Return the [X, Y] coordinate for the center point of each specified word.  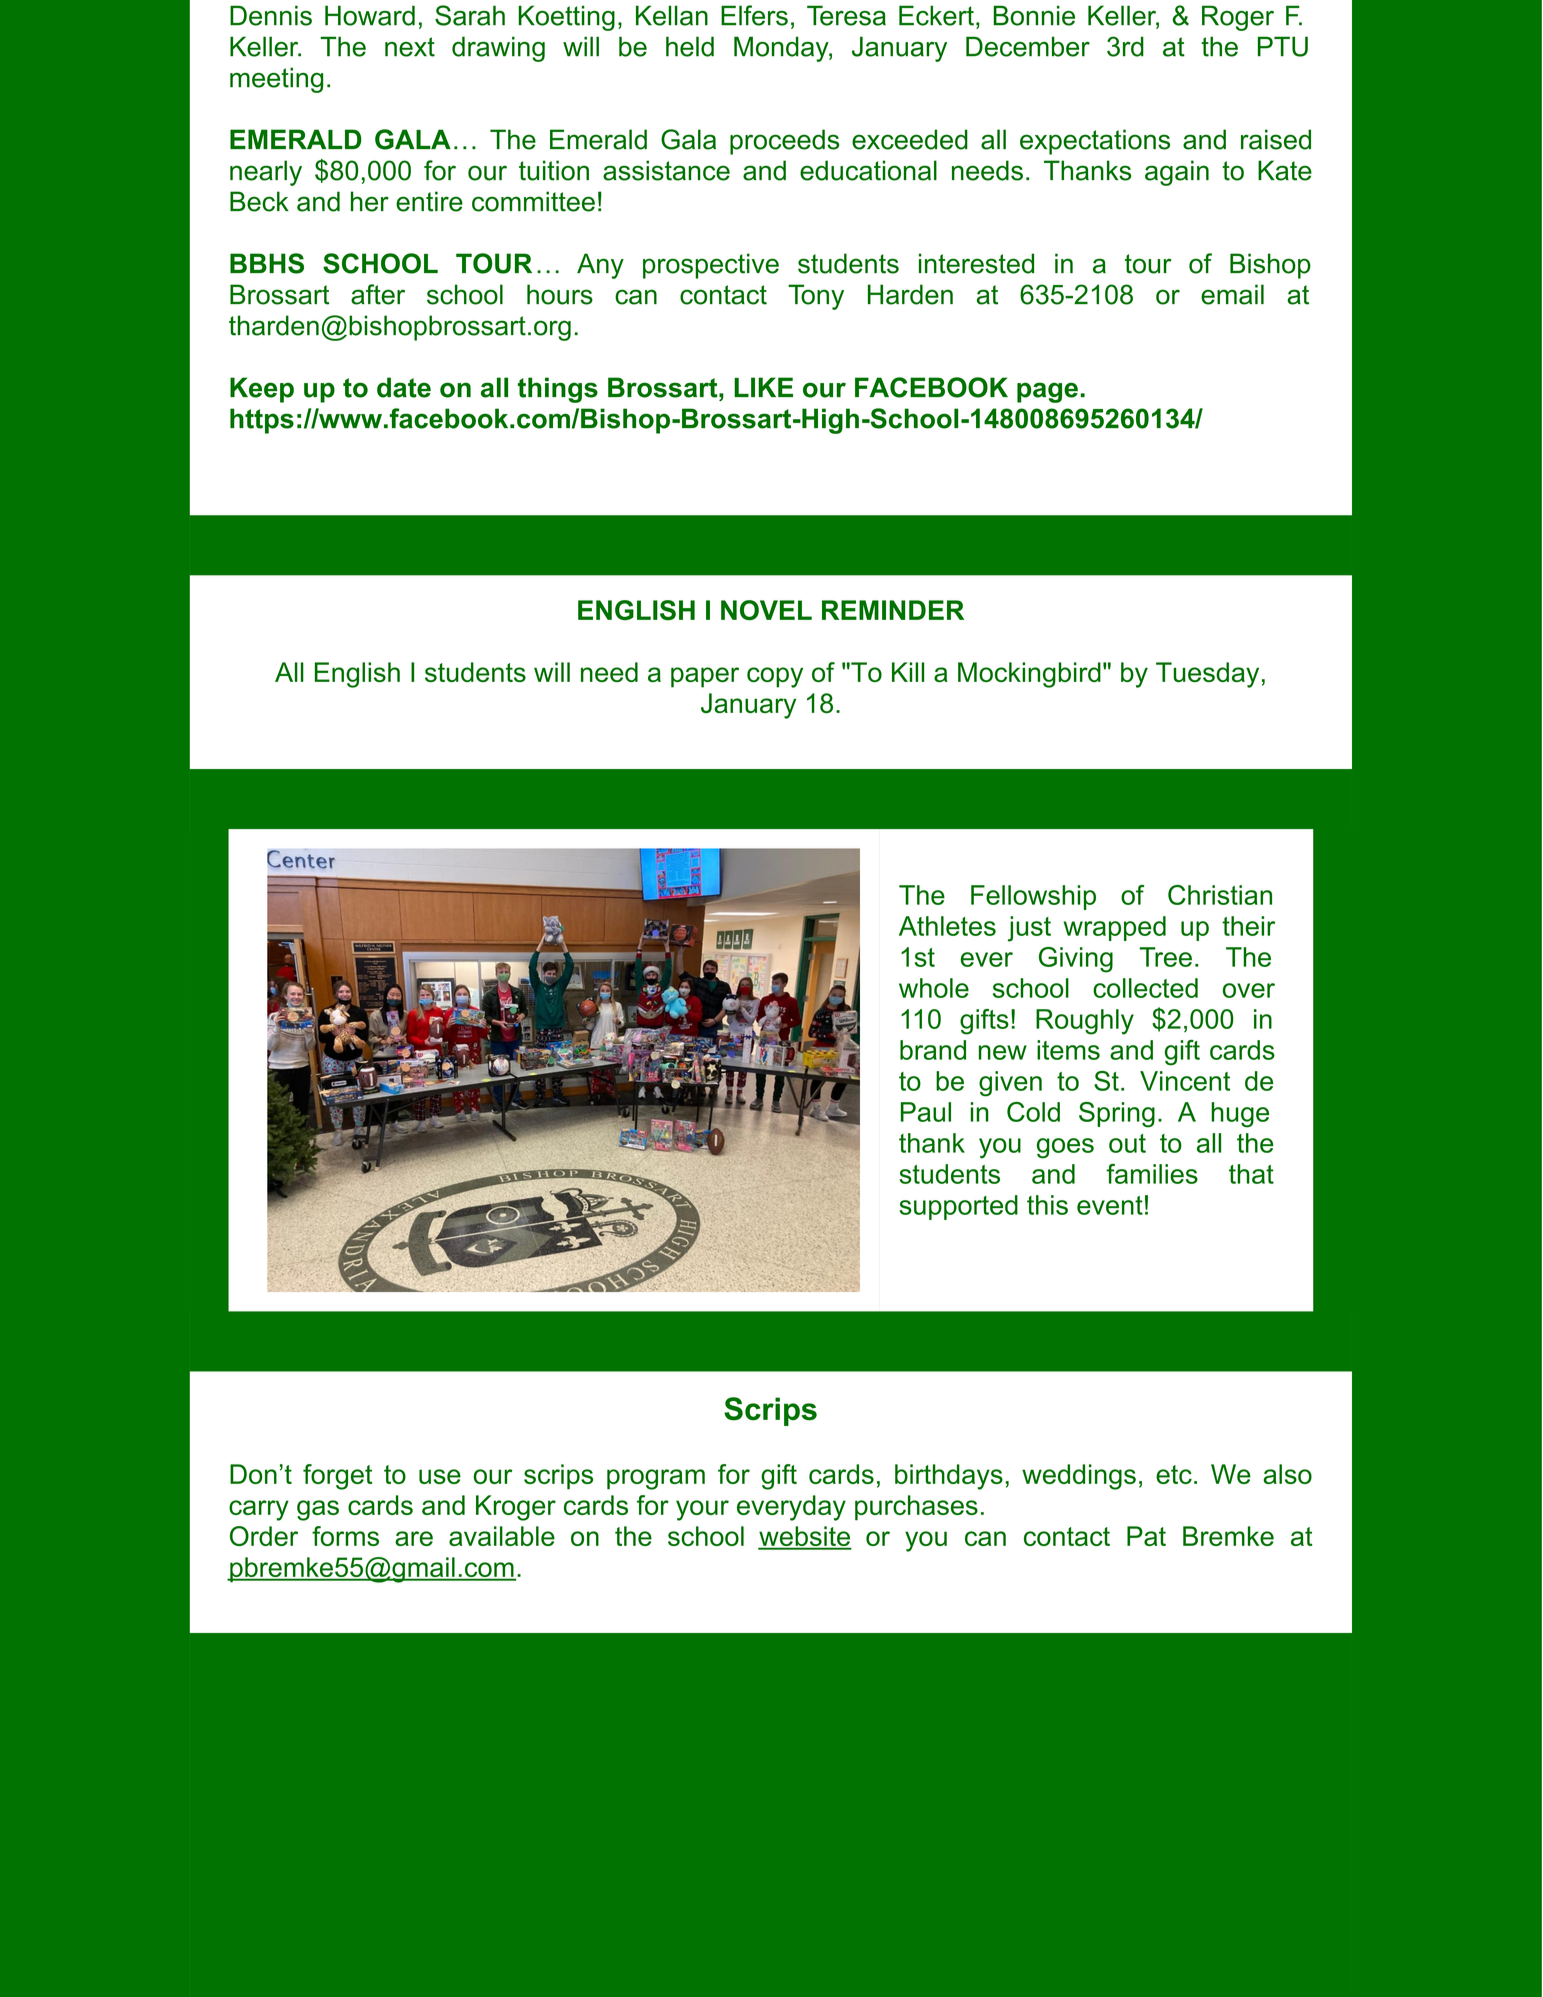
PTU [1283, 46]
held [690, 46]
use [440, 1476]
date [404, 387]
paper [705, 677]
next [410, 47]
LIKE [763, 387]
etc [1174, 1474]
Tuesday [1207, 675]
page [1047, 392]
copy [775, 677]
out [1127, 1143]
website [805, 1537]
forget [337, 1477]
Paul [926, 1112]
